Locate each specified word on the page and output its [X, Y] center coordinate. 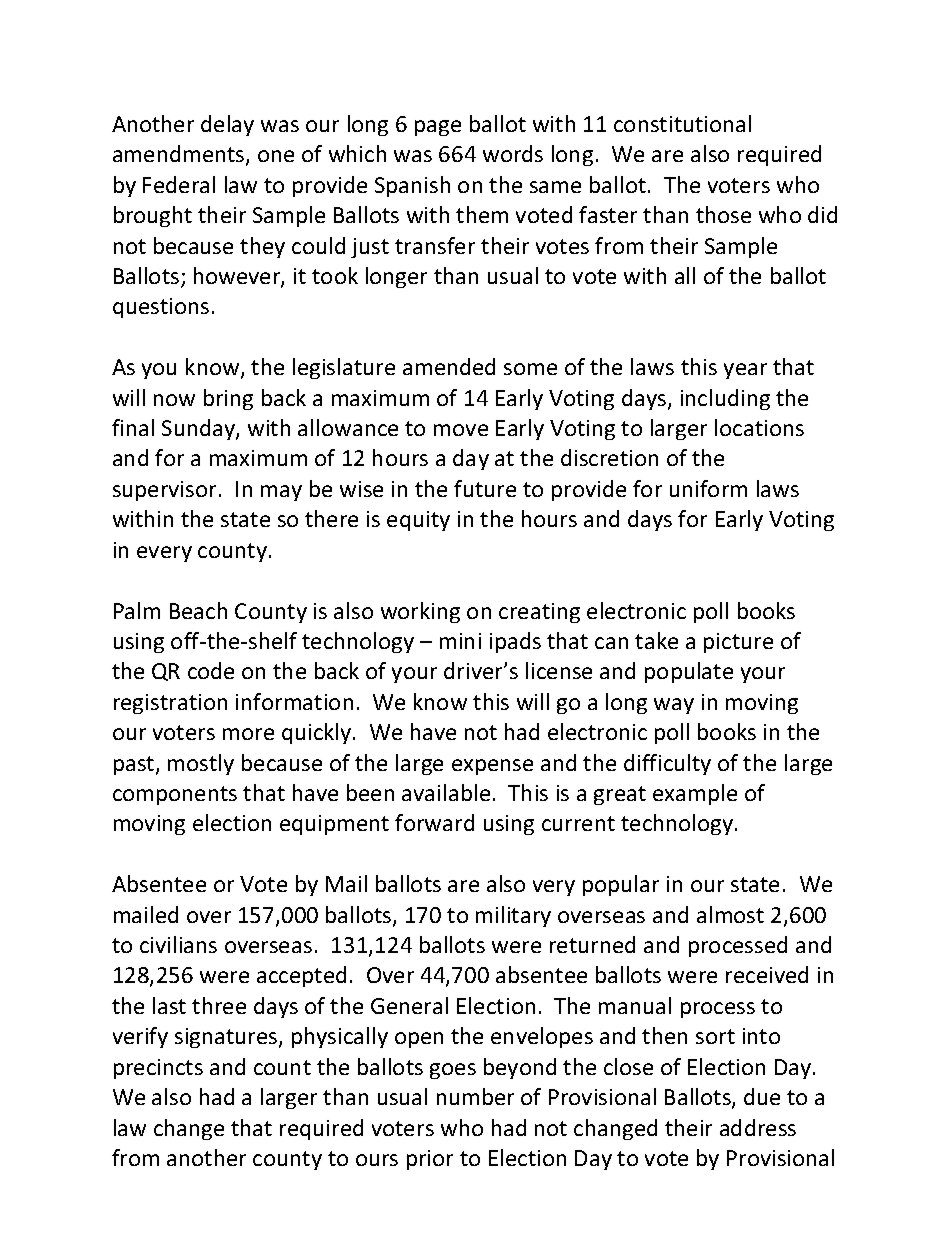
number [475, 1096]
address [758, 1127]
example [695, 794]
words [513, 153]
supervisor [164, 491]
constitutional [682, 123]
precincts [158, 1069]
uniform [708, 488]
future [485, 488]
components [175, 795]
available [446, 792]
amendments [180, 155]
